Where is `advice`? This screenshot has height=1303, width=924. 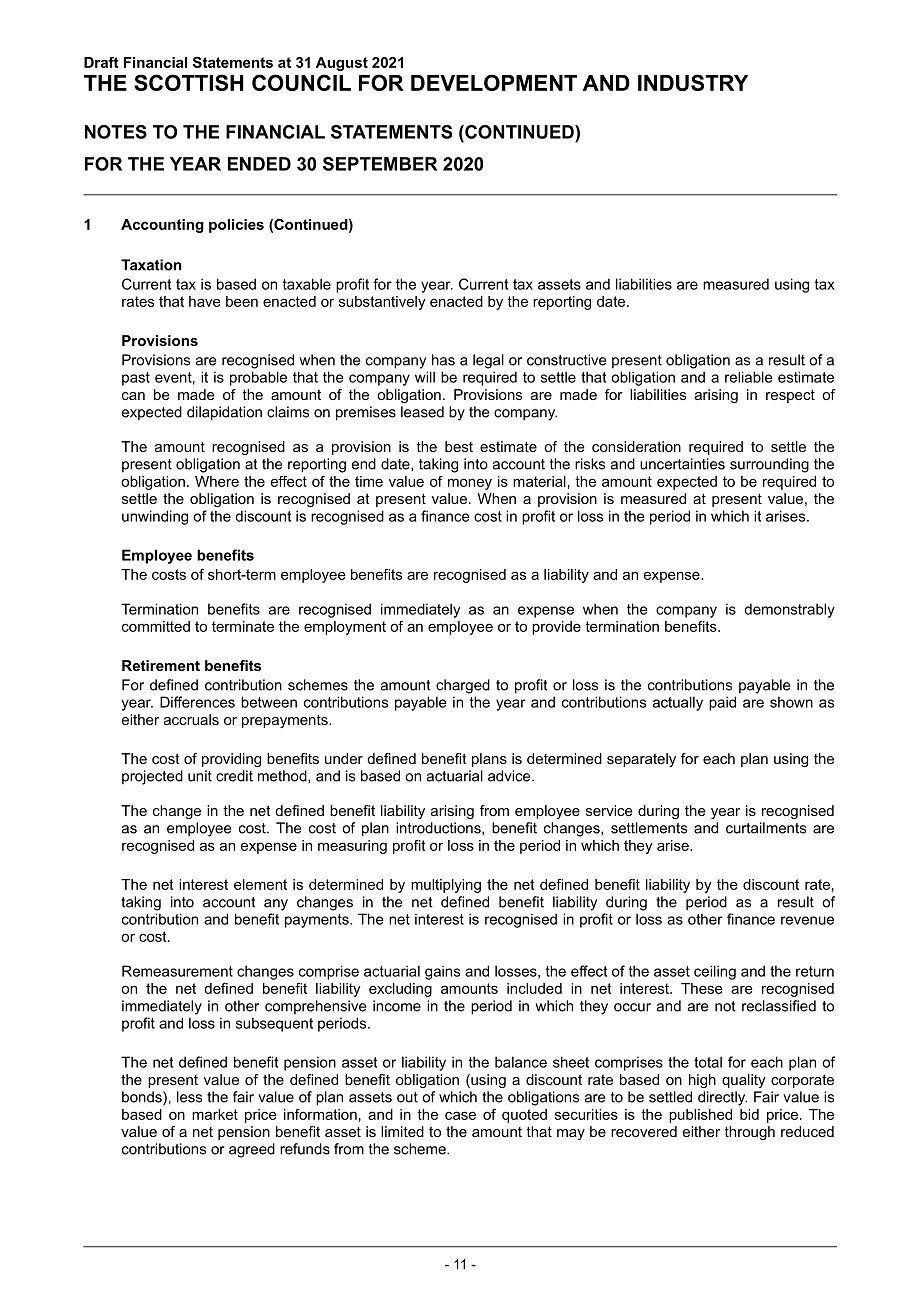
advice is located at coordinates (510, 776).
